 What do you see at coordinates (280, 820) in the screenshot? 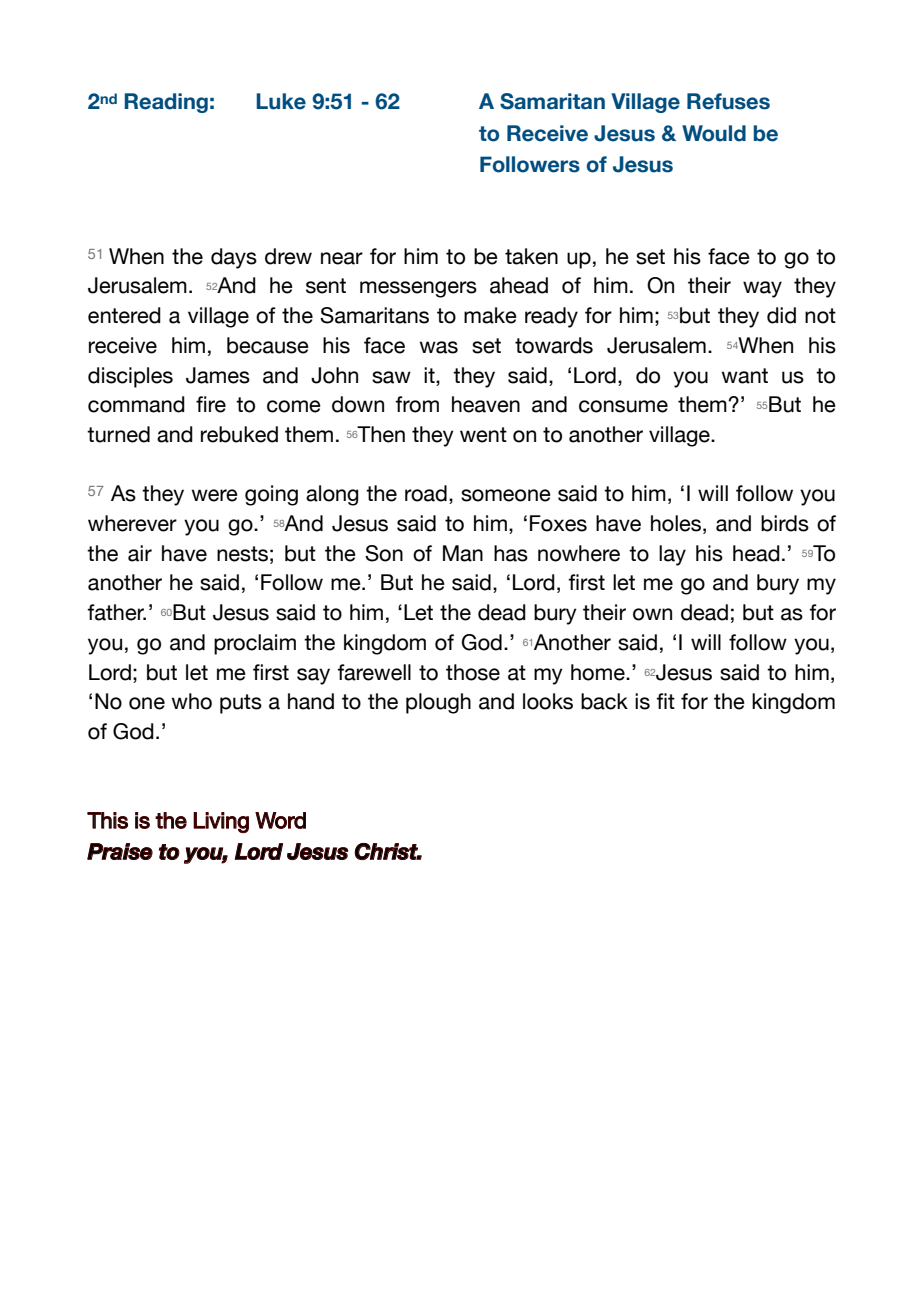
I see `Word` at bounding box center [280, 820].
